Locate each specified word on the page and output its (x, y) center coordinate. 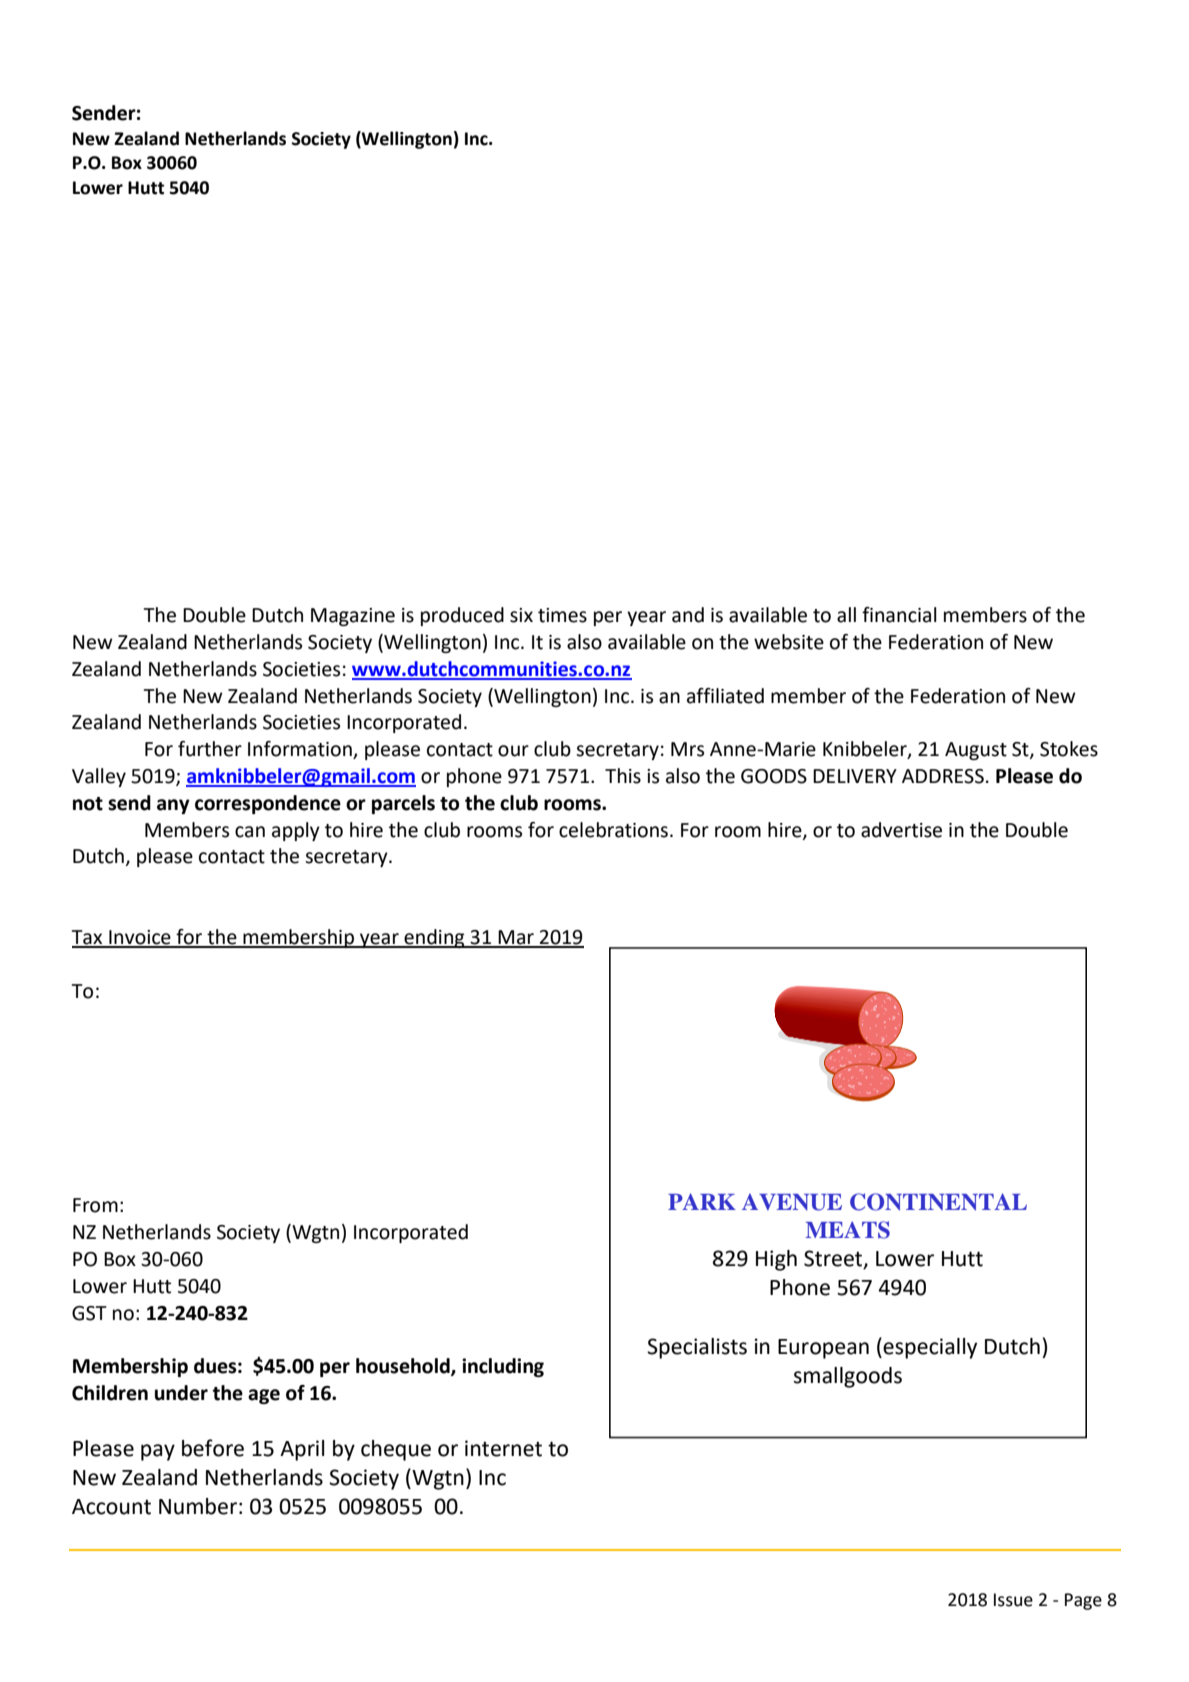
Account (111, 1507)
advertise (901, 830)
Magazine (353, 617)
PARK (702, 1201)
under (181, 1393)
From (95, 1205)
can (250, 832)
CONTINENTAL (938, 1202)
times (562, 615)
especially (929, 1348)
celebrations (615, 830)
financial (899, 615)
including (503, 1367)
